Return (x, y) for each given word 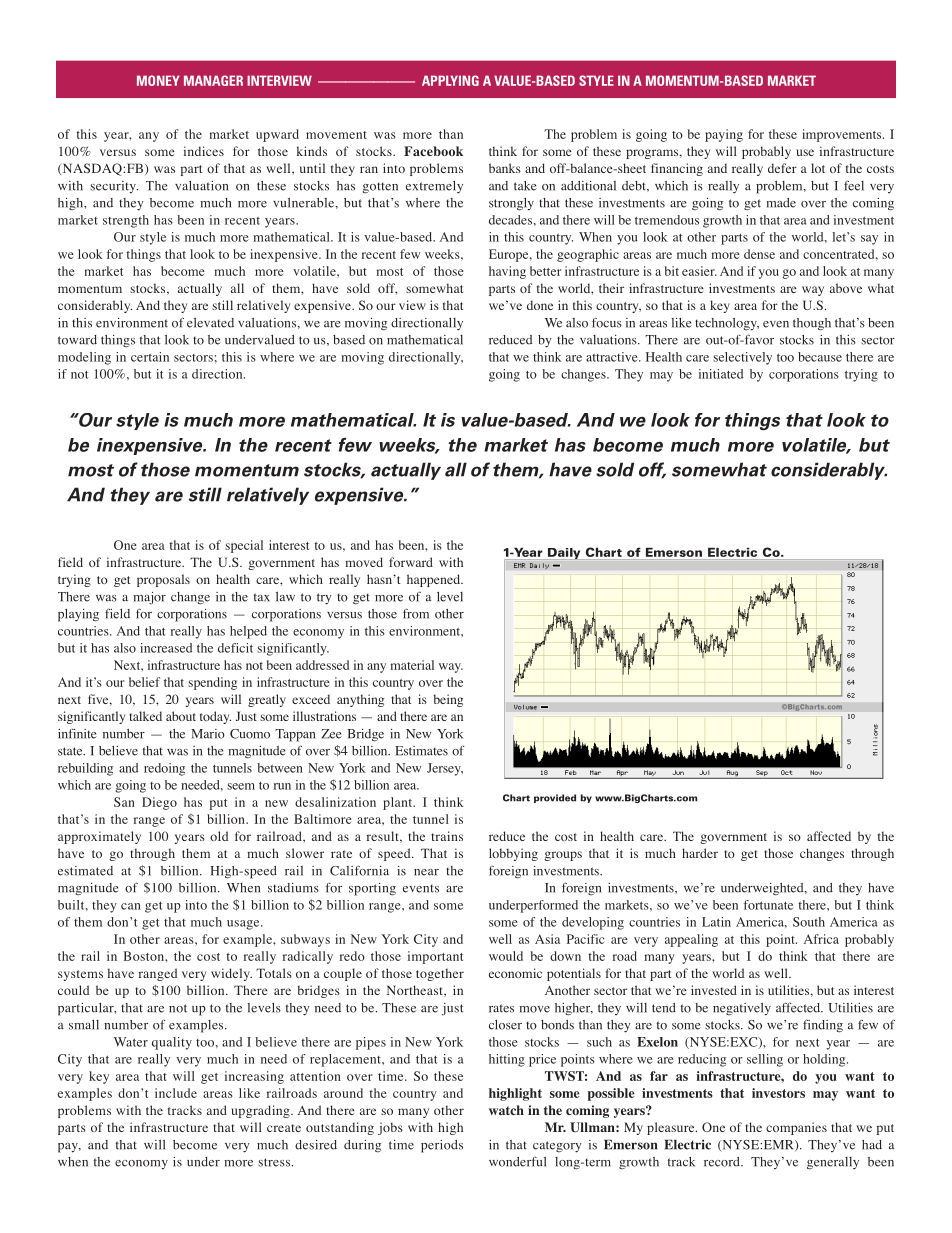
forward (411, 562)
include (176, 1093)
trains (447, 836)
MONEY (158, 80)
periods (442, 1146)
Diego (159, 803)
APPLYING (450, 80)
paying (724, 135)
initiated (721, 374)
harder (700, 853)
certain (150, 357)
